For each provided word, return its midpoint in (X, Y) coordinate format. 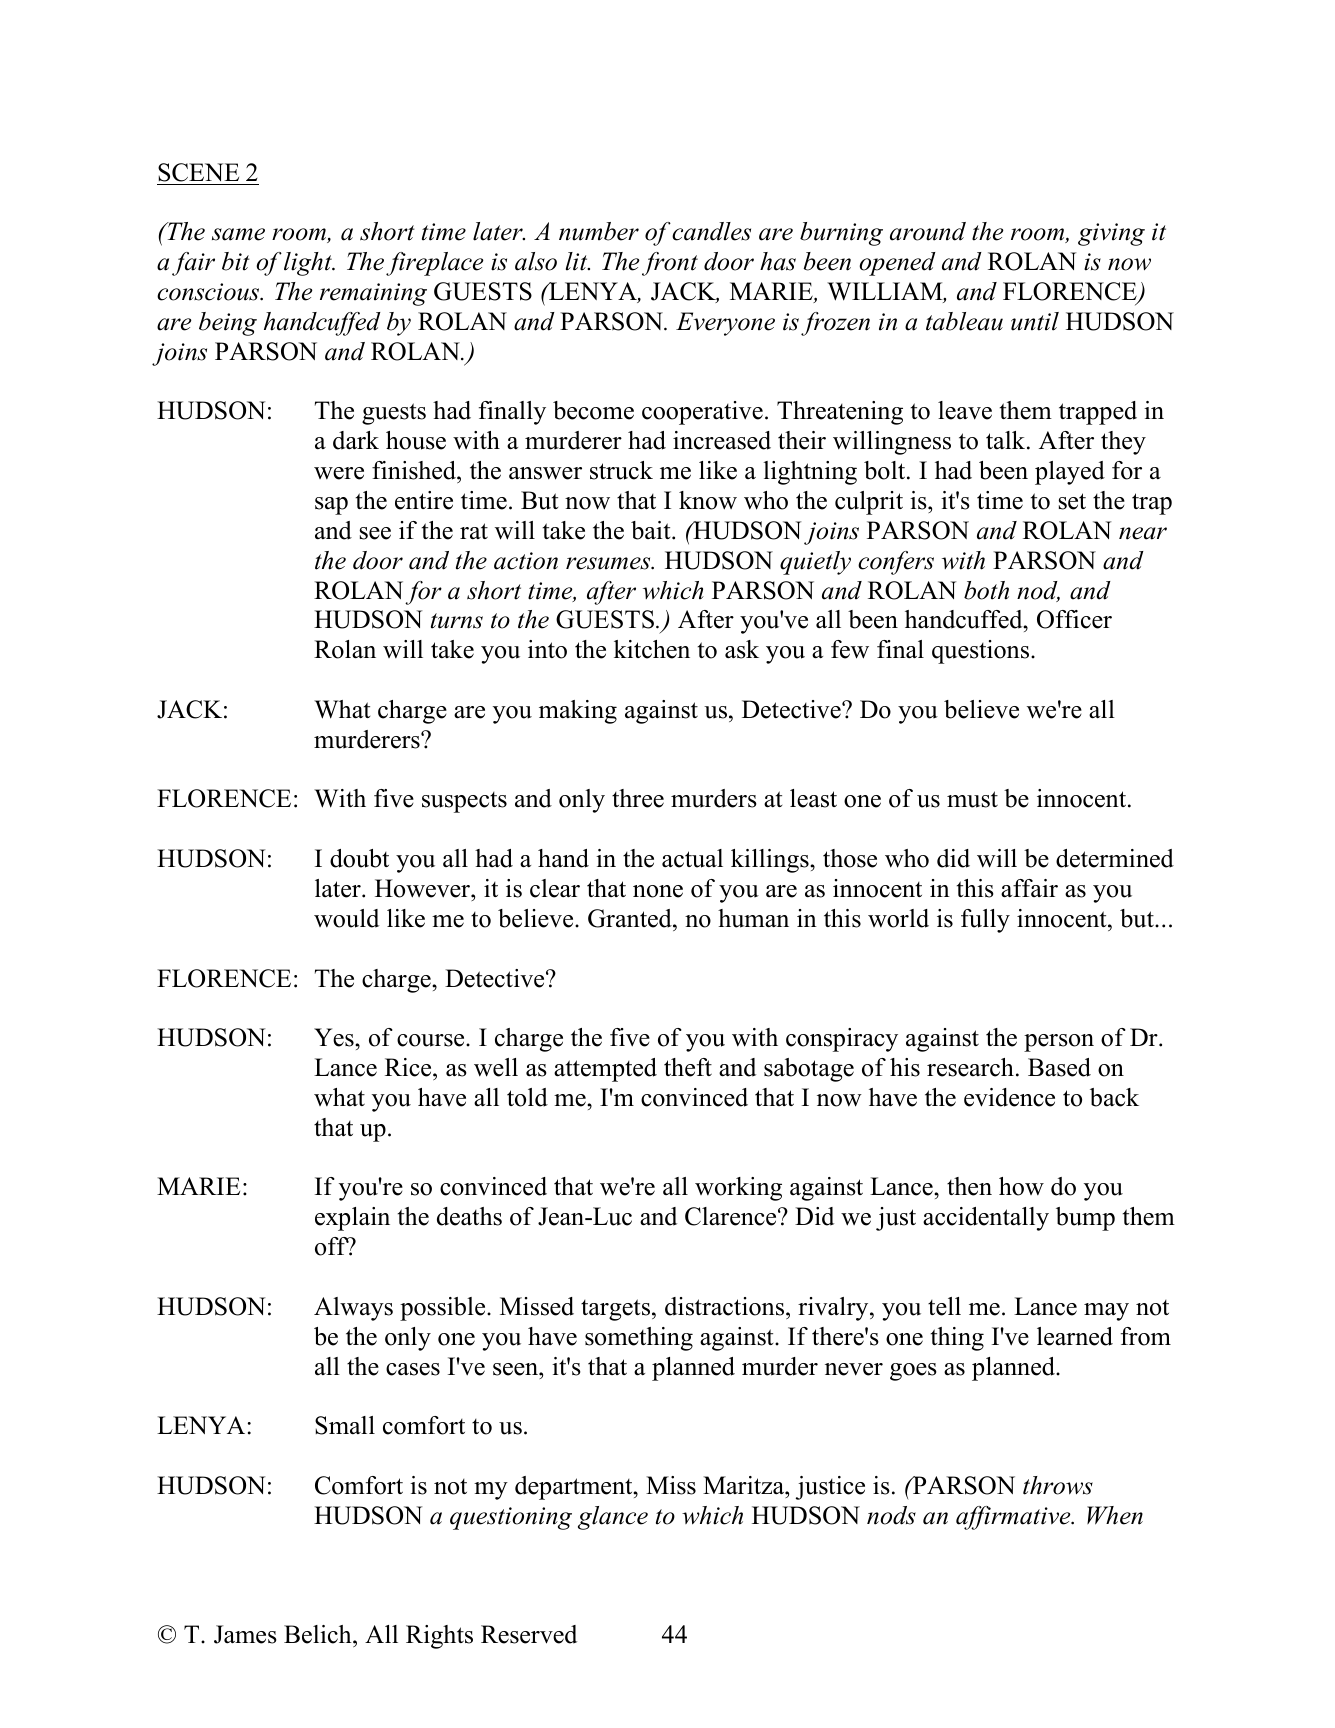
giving (1111, 234)
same (238, 234)
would (346, 918)
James (245, 1634)
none (658, 891)
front (670, 264)
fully (985, 921)
